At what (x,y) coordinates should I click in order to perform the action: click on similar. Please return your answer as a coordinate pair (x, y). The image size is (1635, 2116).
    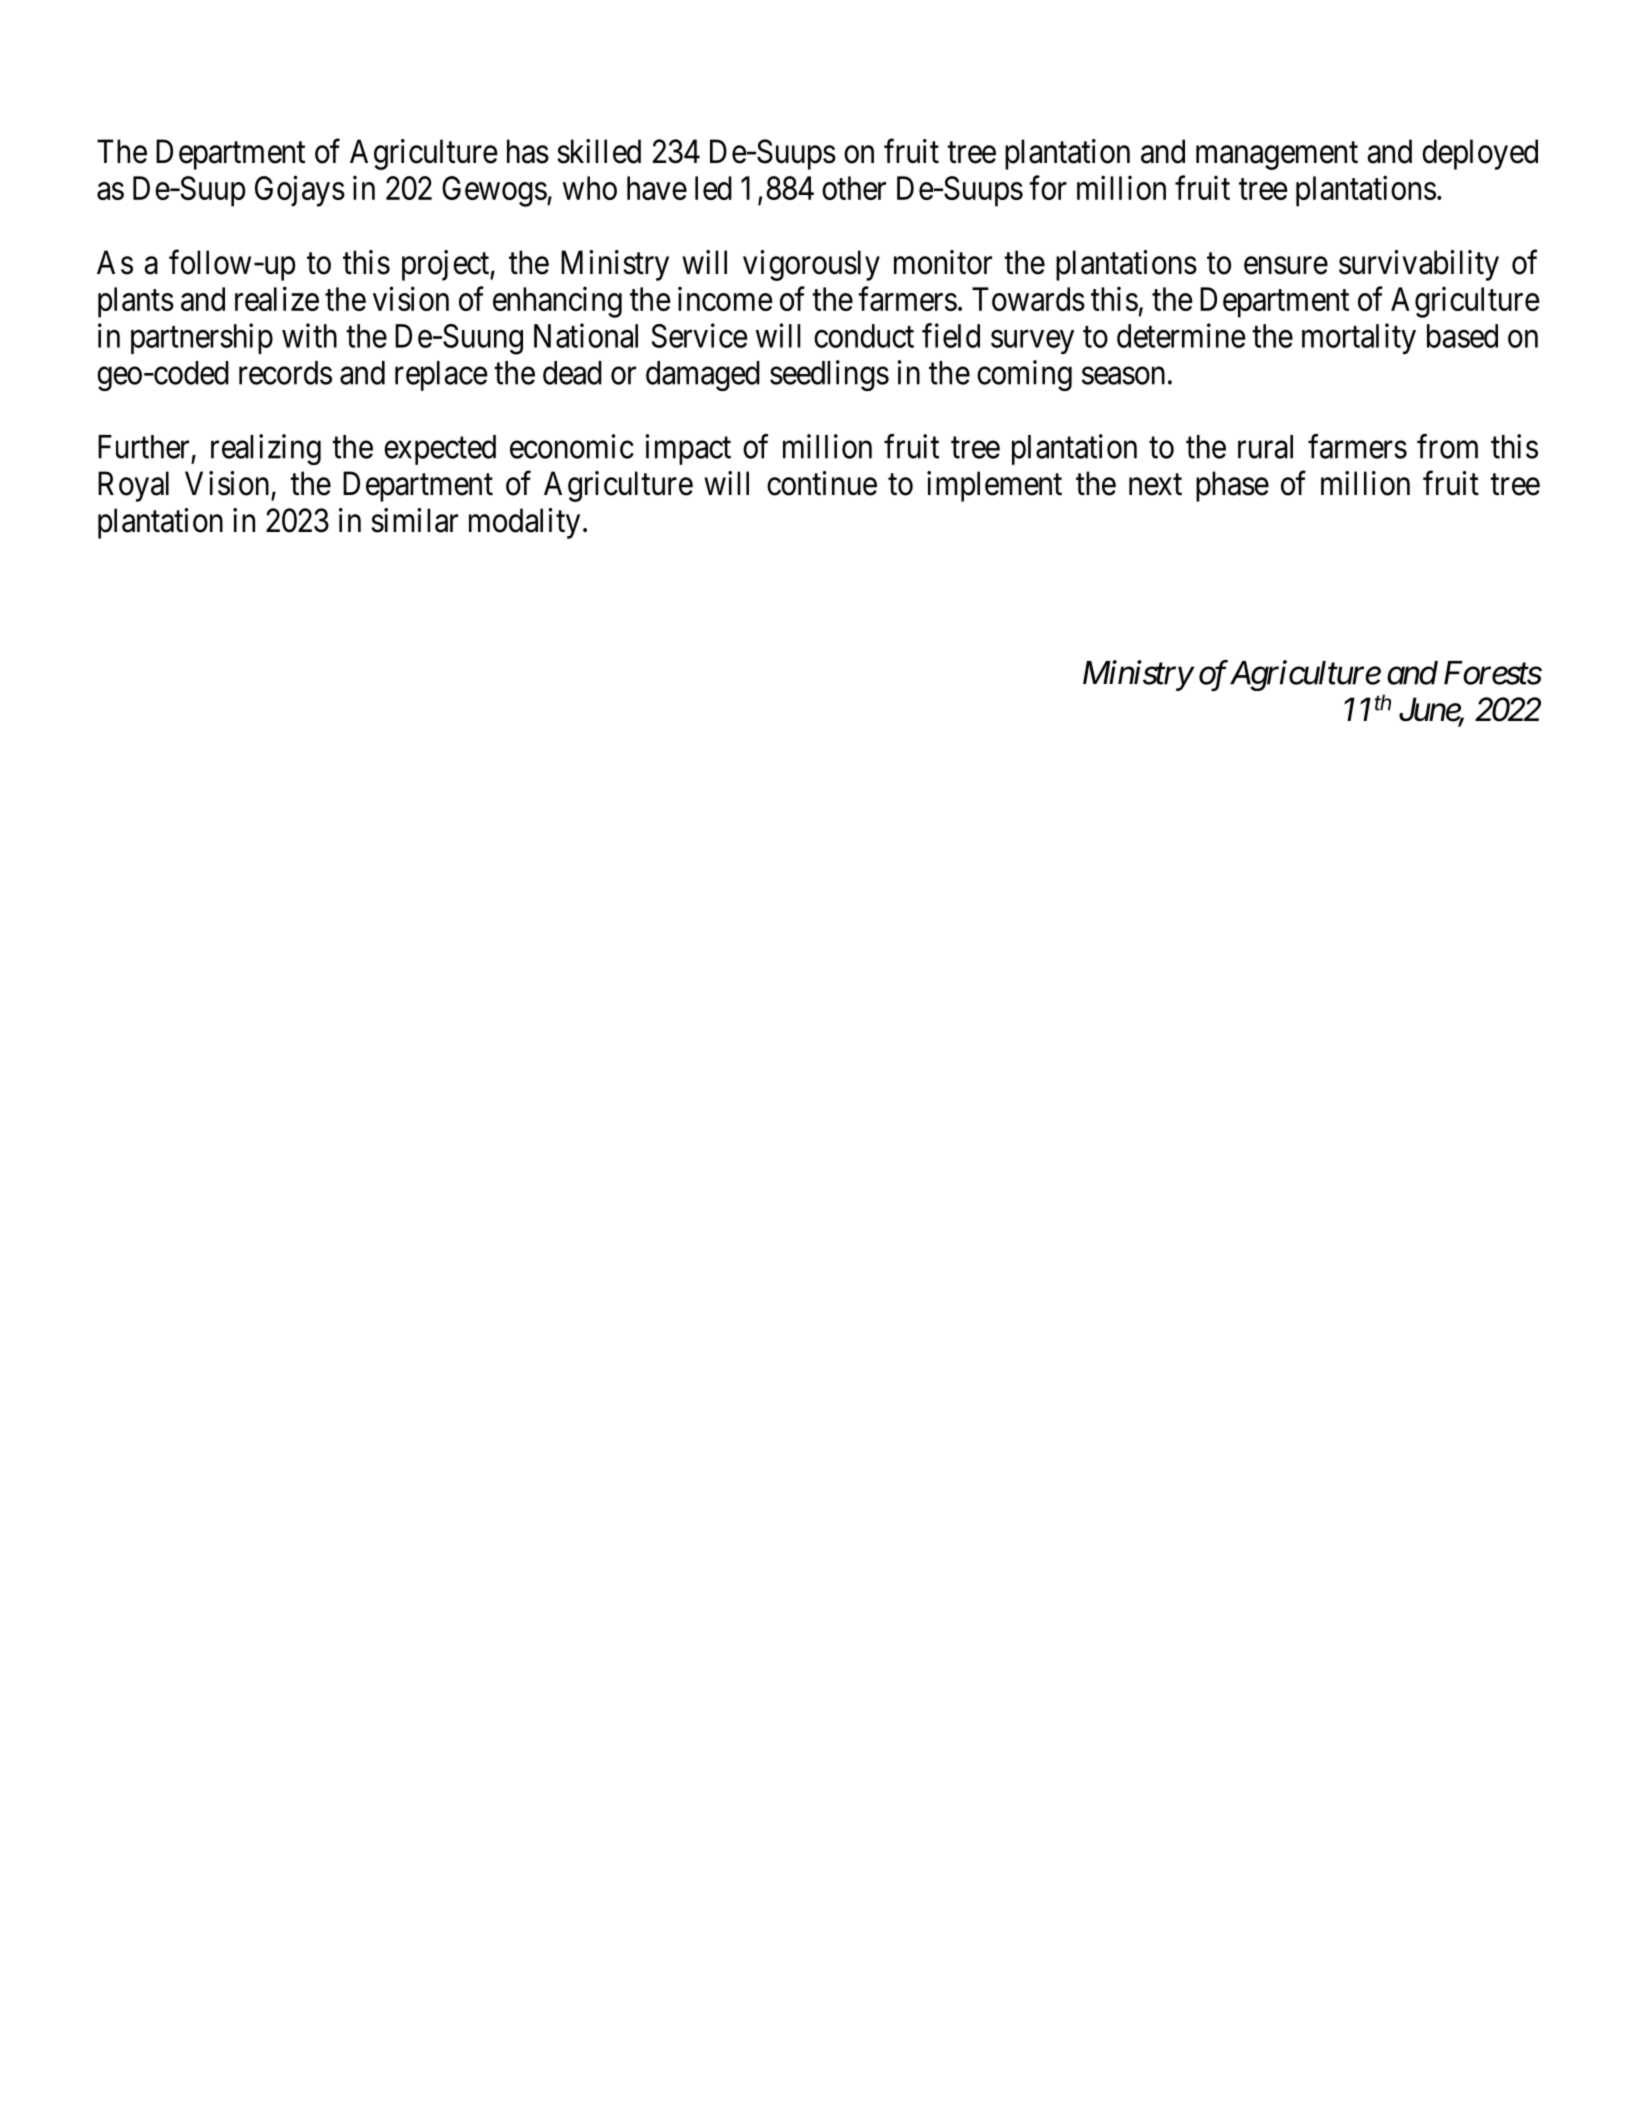
    Looking at the image, I should click on (414, 520).
